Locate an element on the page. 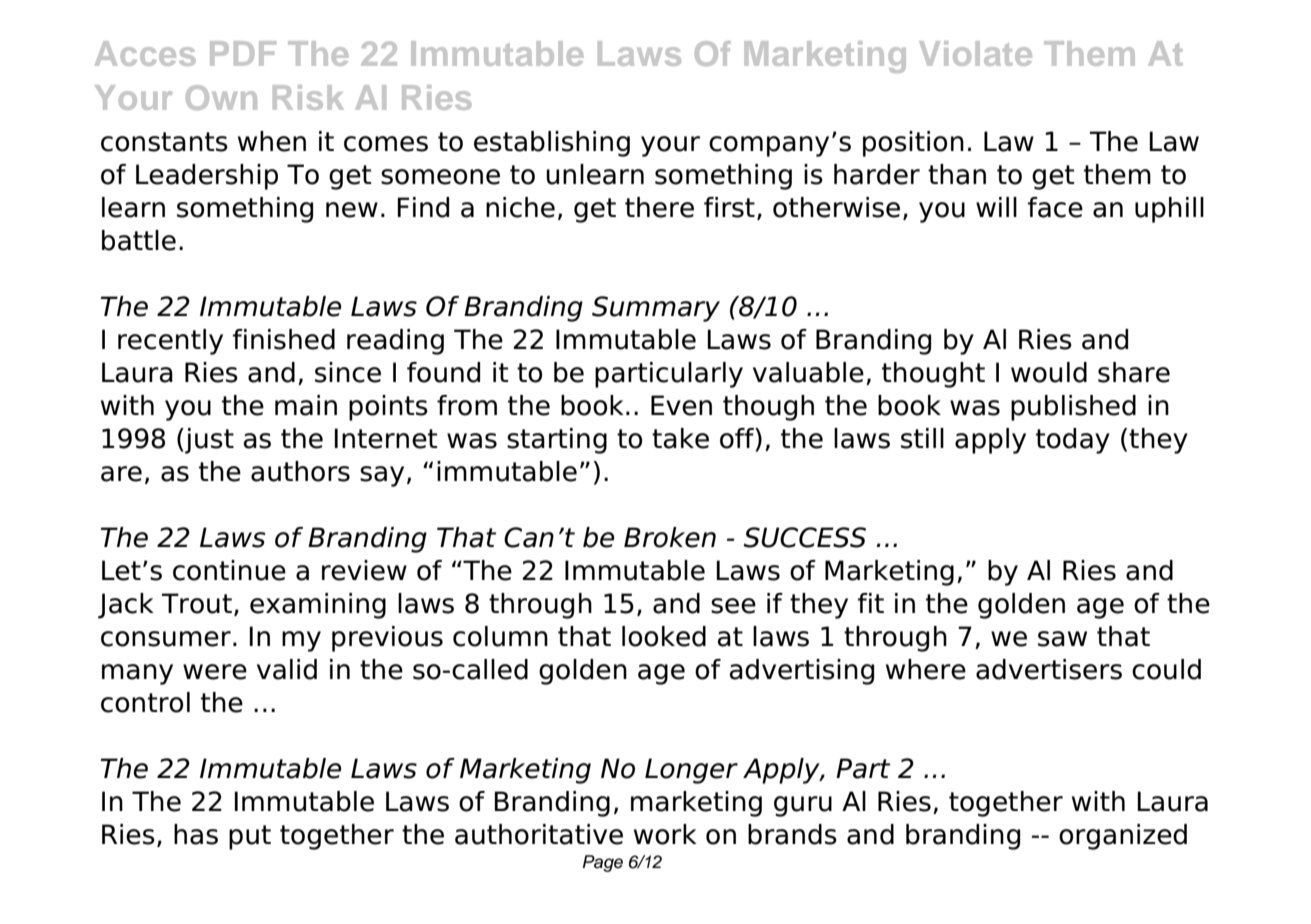 The width and height of the image is (1311, 924). saw is located at coordinates (1062, 639).
